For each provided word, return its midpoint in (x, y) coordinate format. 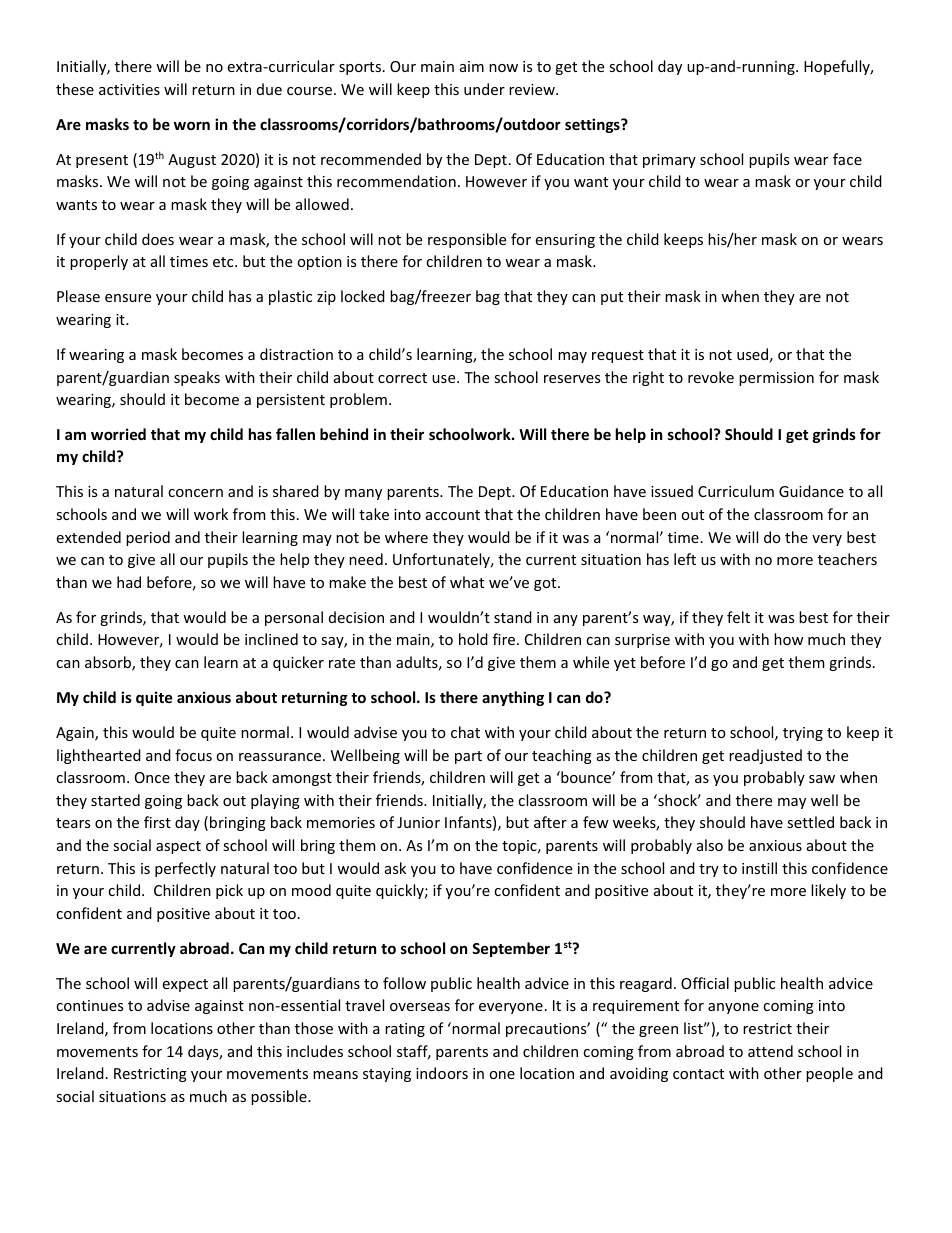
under (484, 89)
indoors (442, 1073)
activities (129, 89)
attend (770, 1051)
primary (669, 161)
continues (89, 1005)
